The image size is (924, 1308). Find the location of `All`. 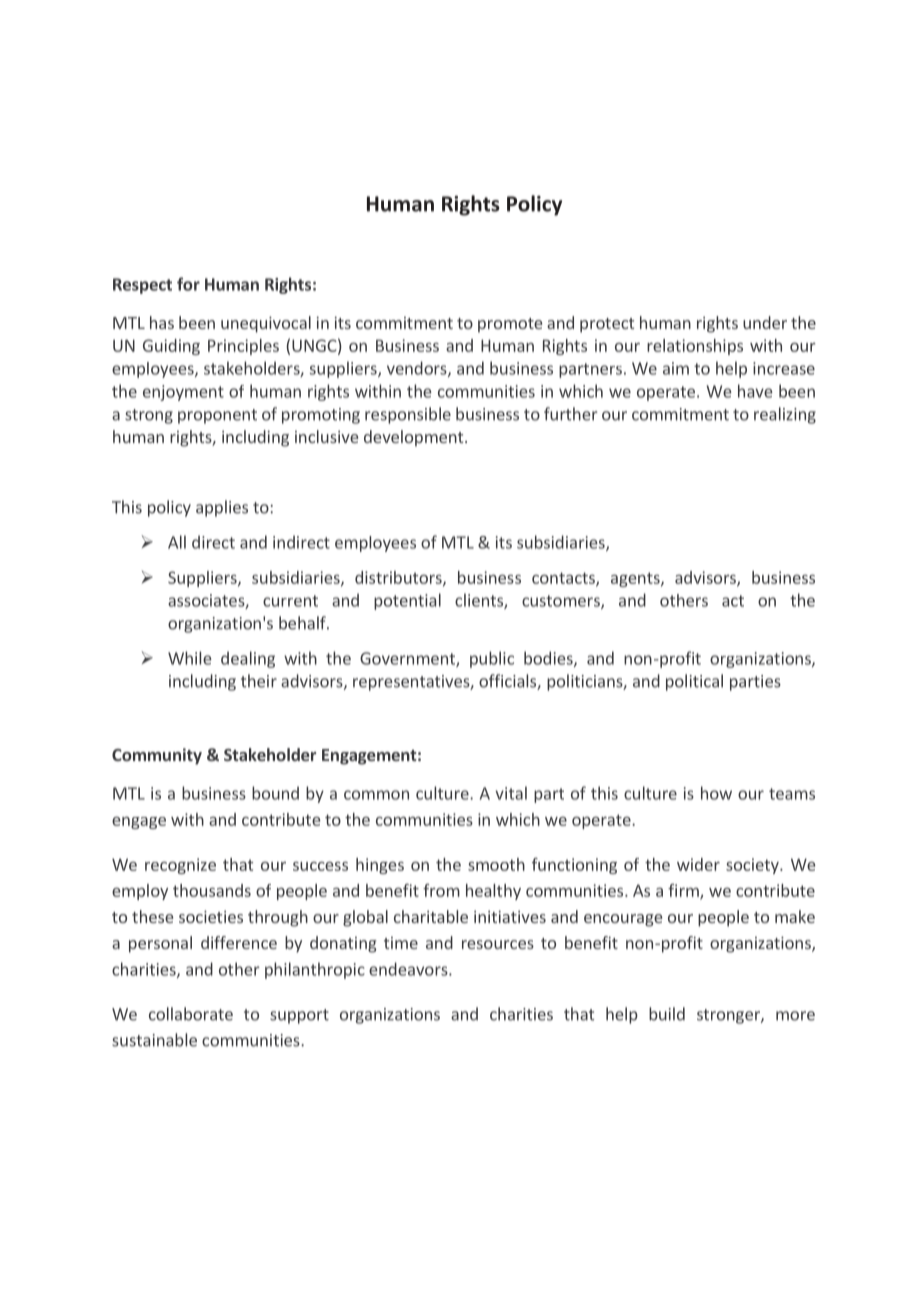

All is located at coordinates (177, 542).
